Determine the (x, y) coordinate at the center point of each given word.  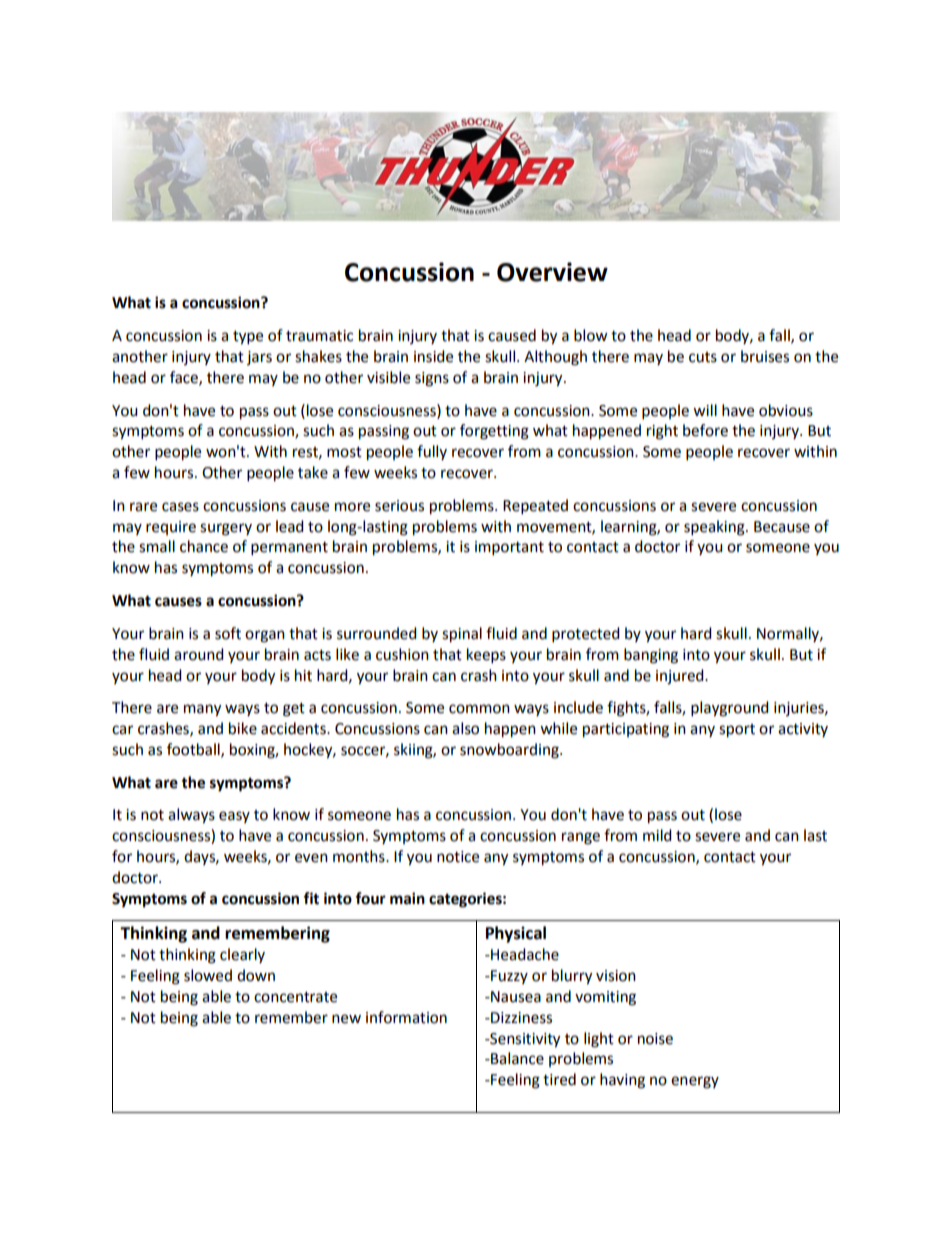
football (194, 750)
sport (737, 731)
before (705, 430)
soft (228, 633)
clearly (242, 955)
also (465, 728)
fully (432, 452)
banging (651, 656)
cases (180, 507)
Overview (552, 272)
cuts (703, 357)
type (248, 338)
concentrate (295, 997)
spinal (462, 635)
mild (657, 835)
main (407, 898)
